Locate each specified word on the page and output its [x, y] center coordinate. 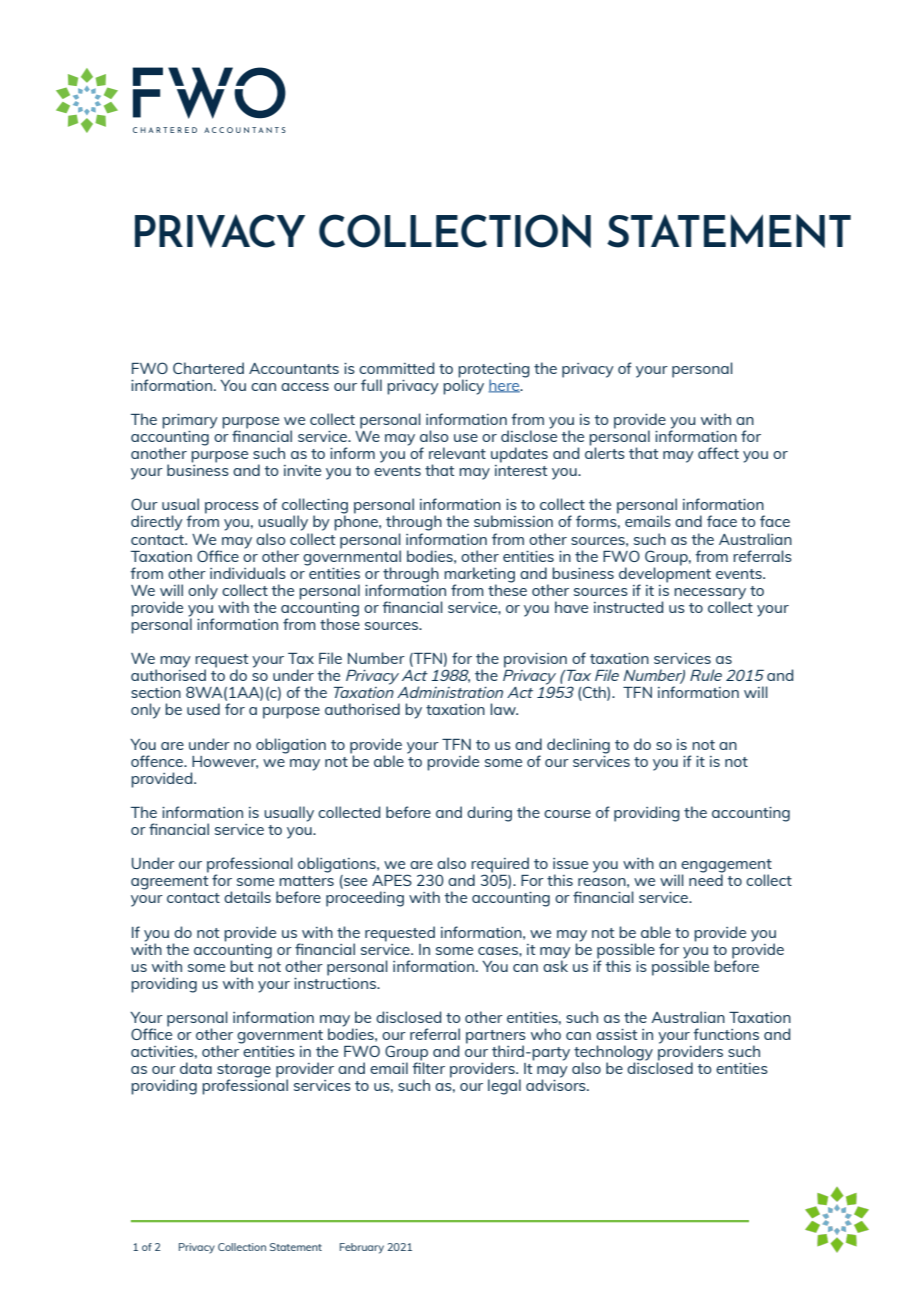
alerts [605, 452]
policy [463, 386]
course [567, 814]
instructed [628, 607]
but [241, 966]
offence [158, 761]
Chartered [208, 368]
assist [616, 1034]
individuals [248, 573]
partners [496, 1038]
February [362, 1248]
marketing [479, 576]
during [489, 814]
